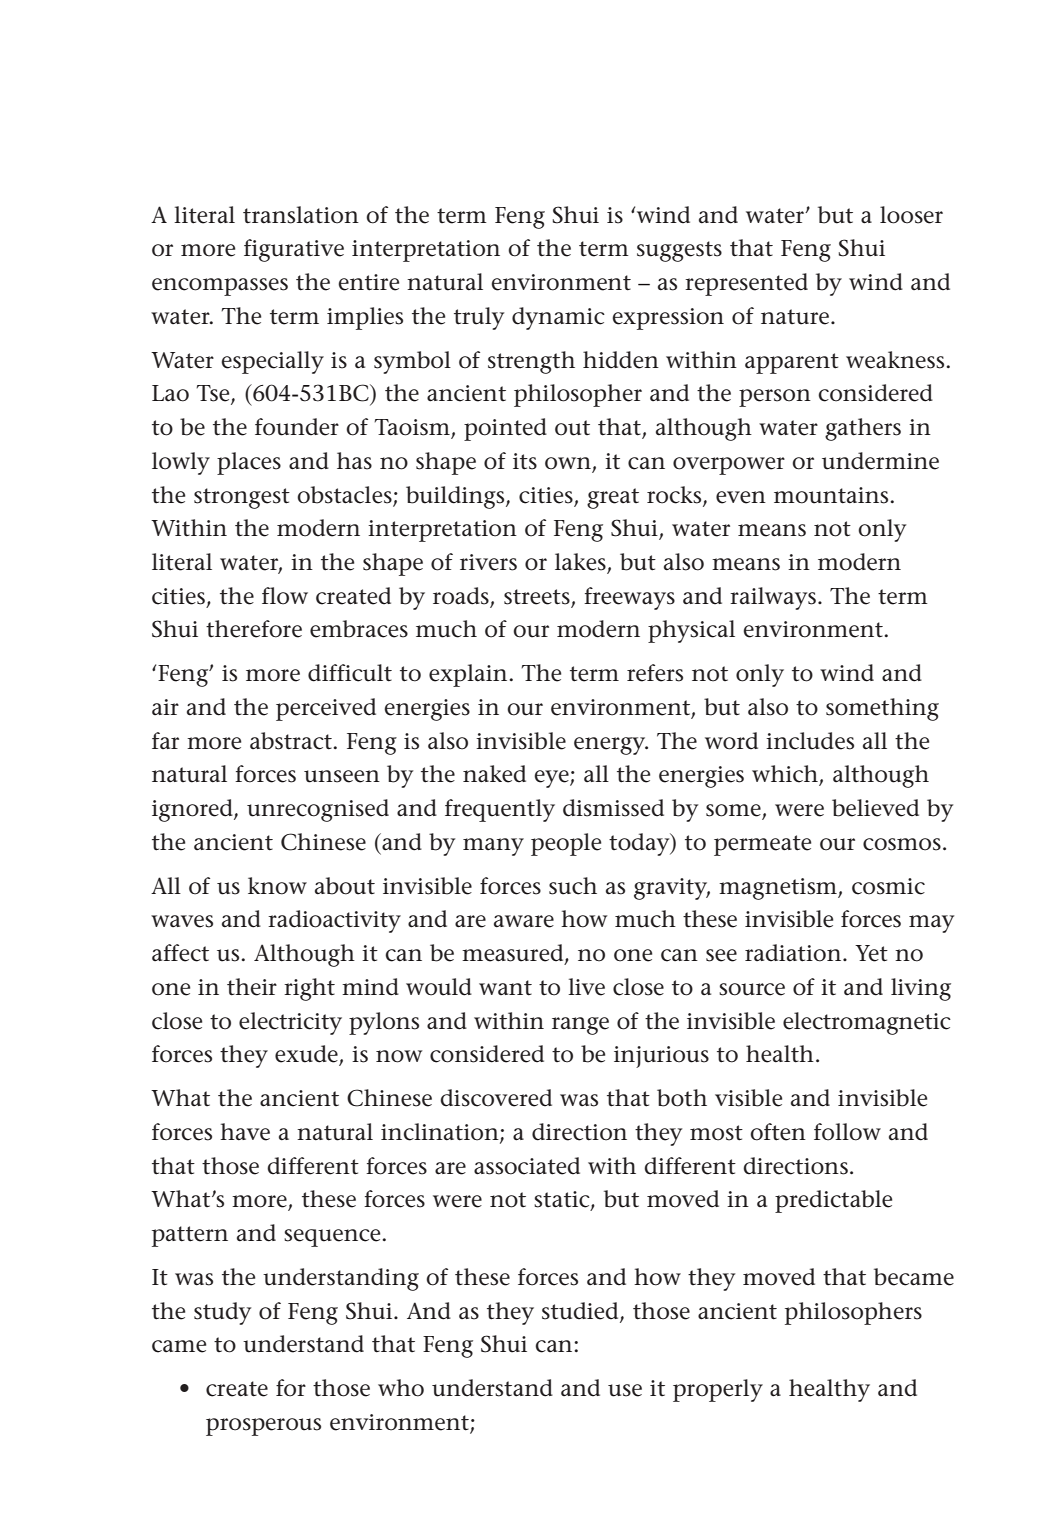  I want to click on figurative, so click(294, 250).
